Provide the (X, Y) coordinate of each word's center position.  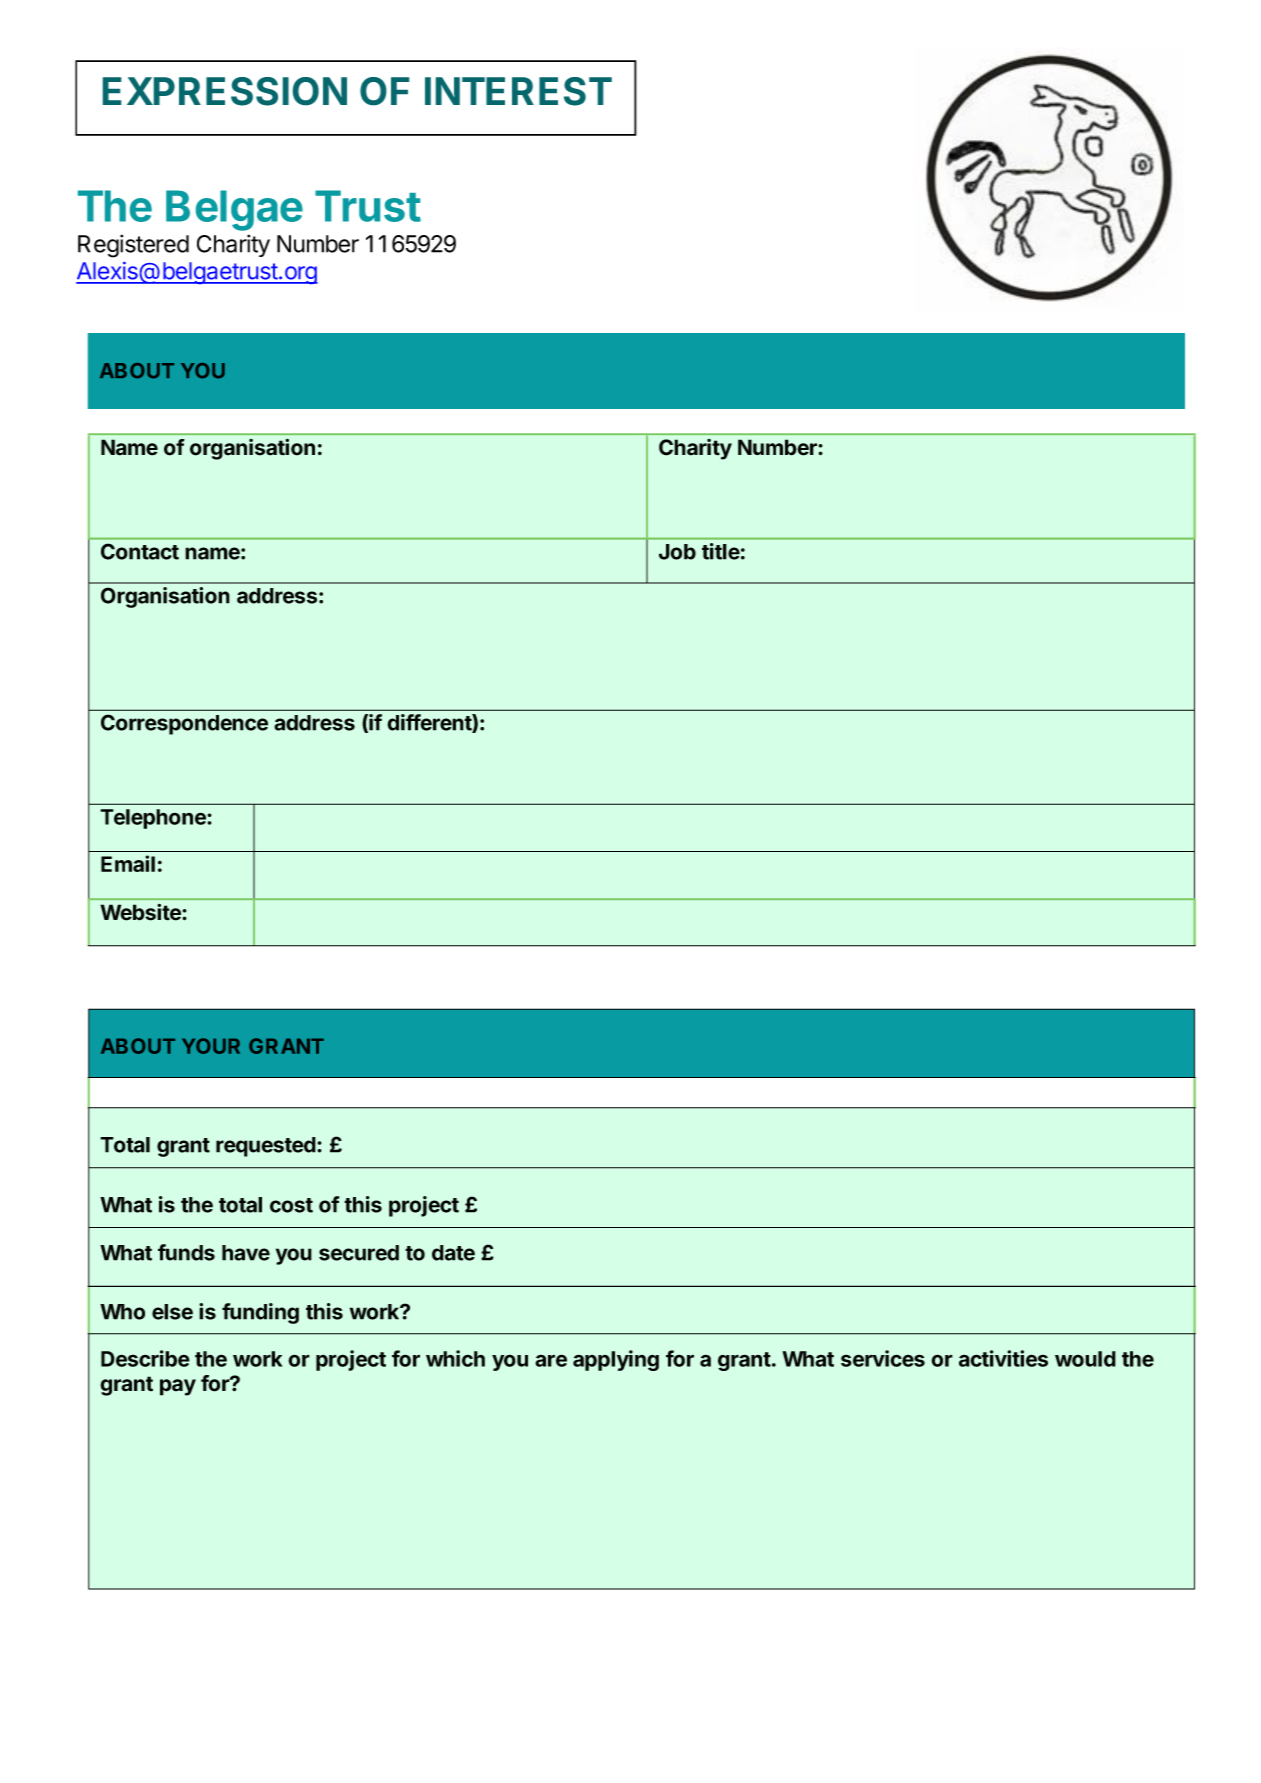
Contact (140, 551)
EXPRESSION (225, 91)
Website (141, 912)
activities (1003, 1358)
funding (260, 1313)
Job (677, 552)
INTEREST (518, 91)
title (721, 551)
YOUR (211, 1046)
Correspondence (184, 724)
